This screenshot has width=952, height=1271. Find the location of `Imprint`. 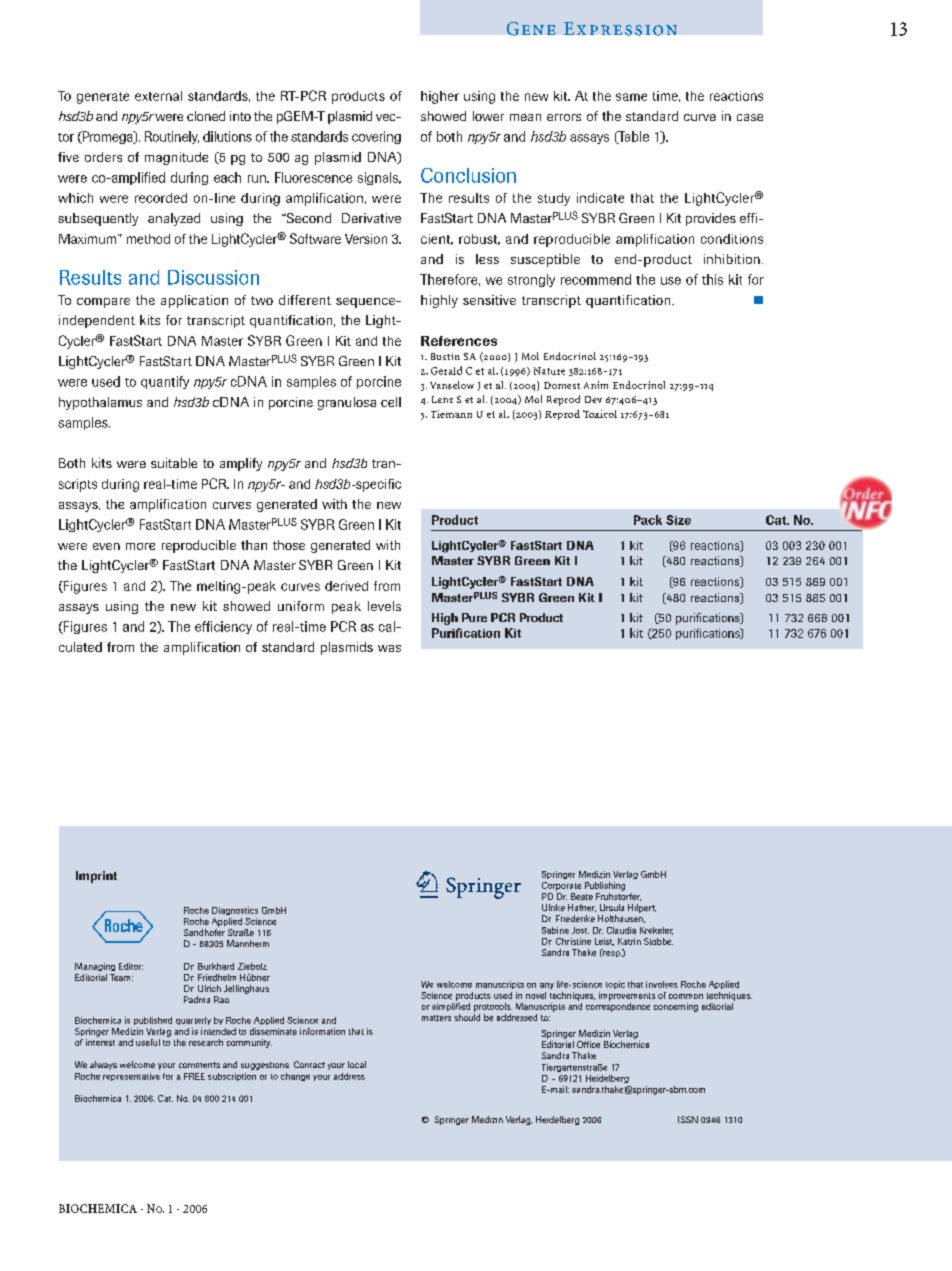

Imprint is located at coordinates (96, 877).
